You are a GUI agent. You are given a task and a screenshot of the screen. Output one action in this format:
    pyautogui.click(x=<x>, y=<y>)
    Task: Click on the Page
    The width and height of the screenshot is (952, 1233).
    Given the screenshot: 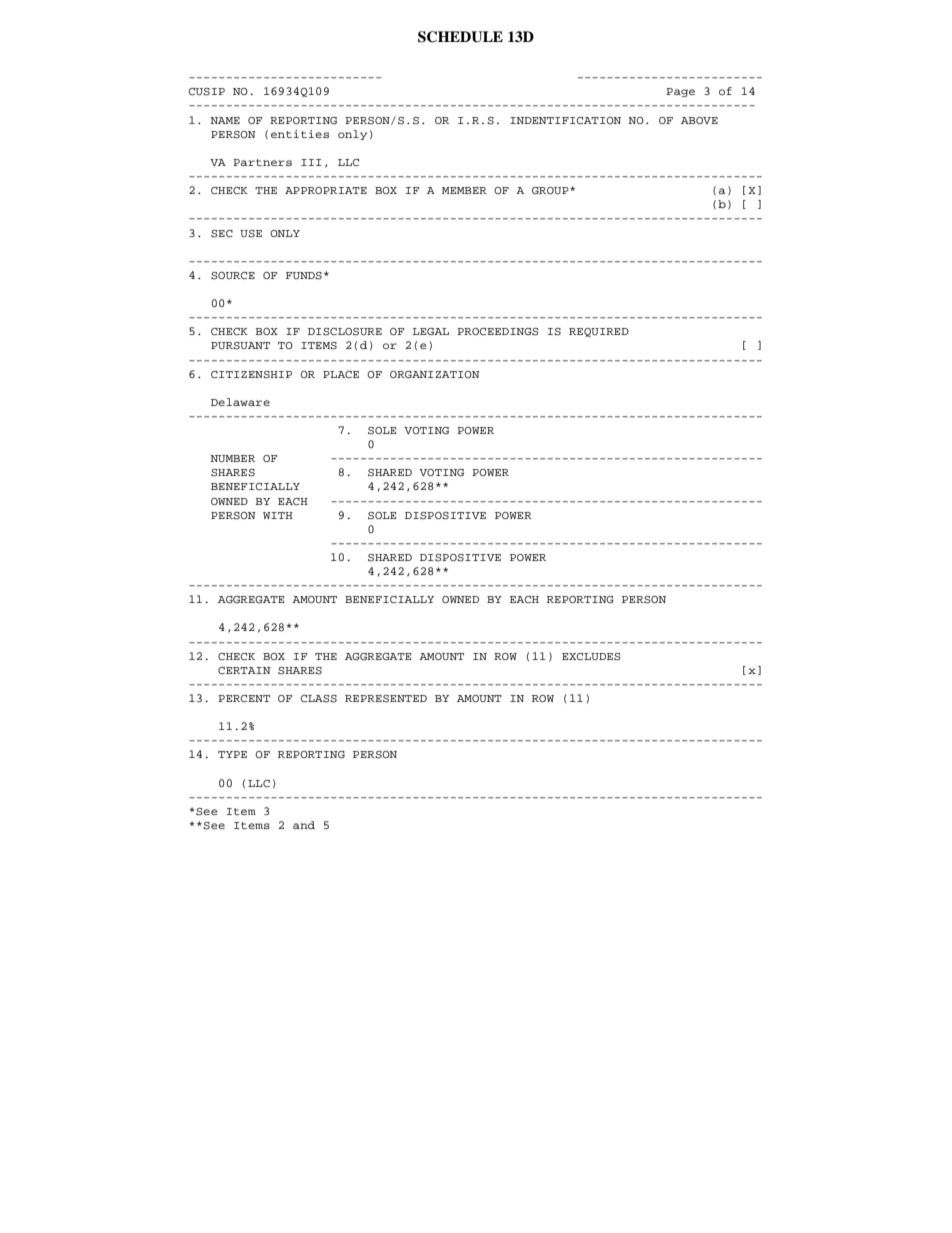 What is the action you would take?
    pyautogui.click(x=680, y=92)
